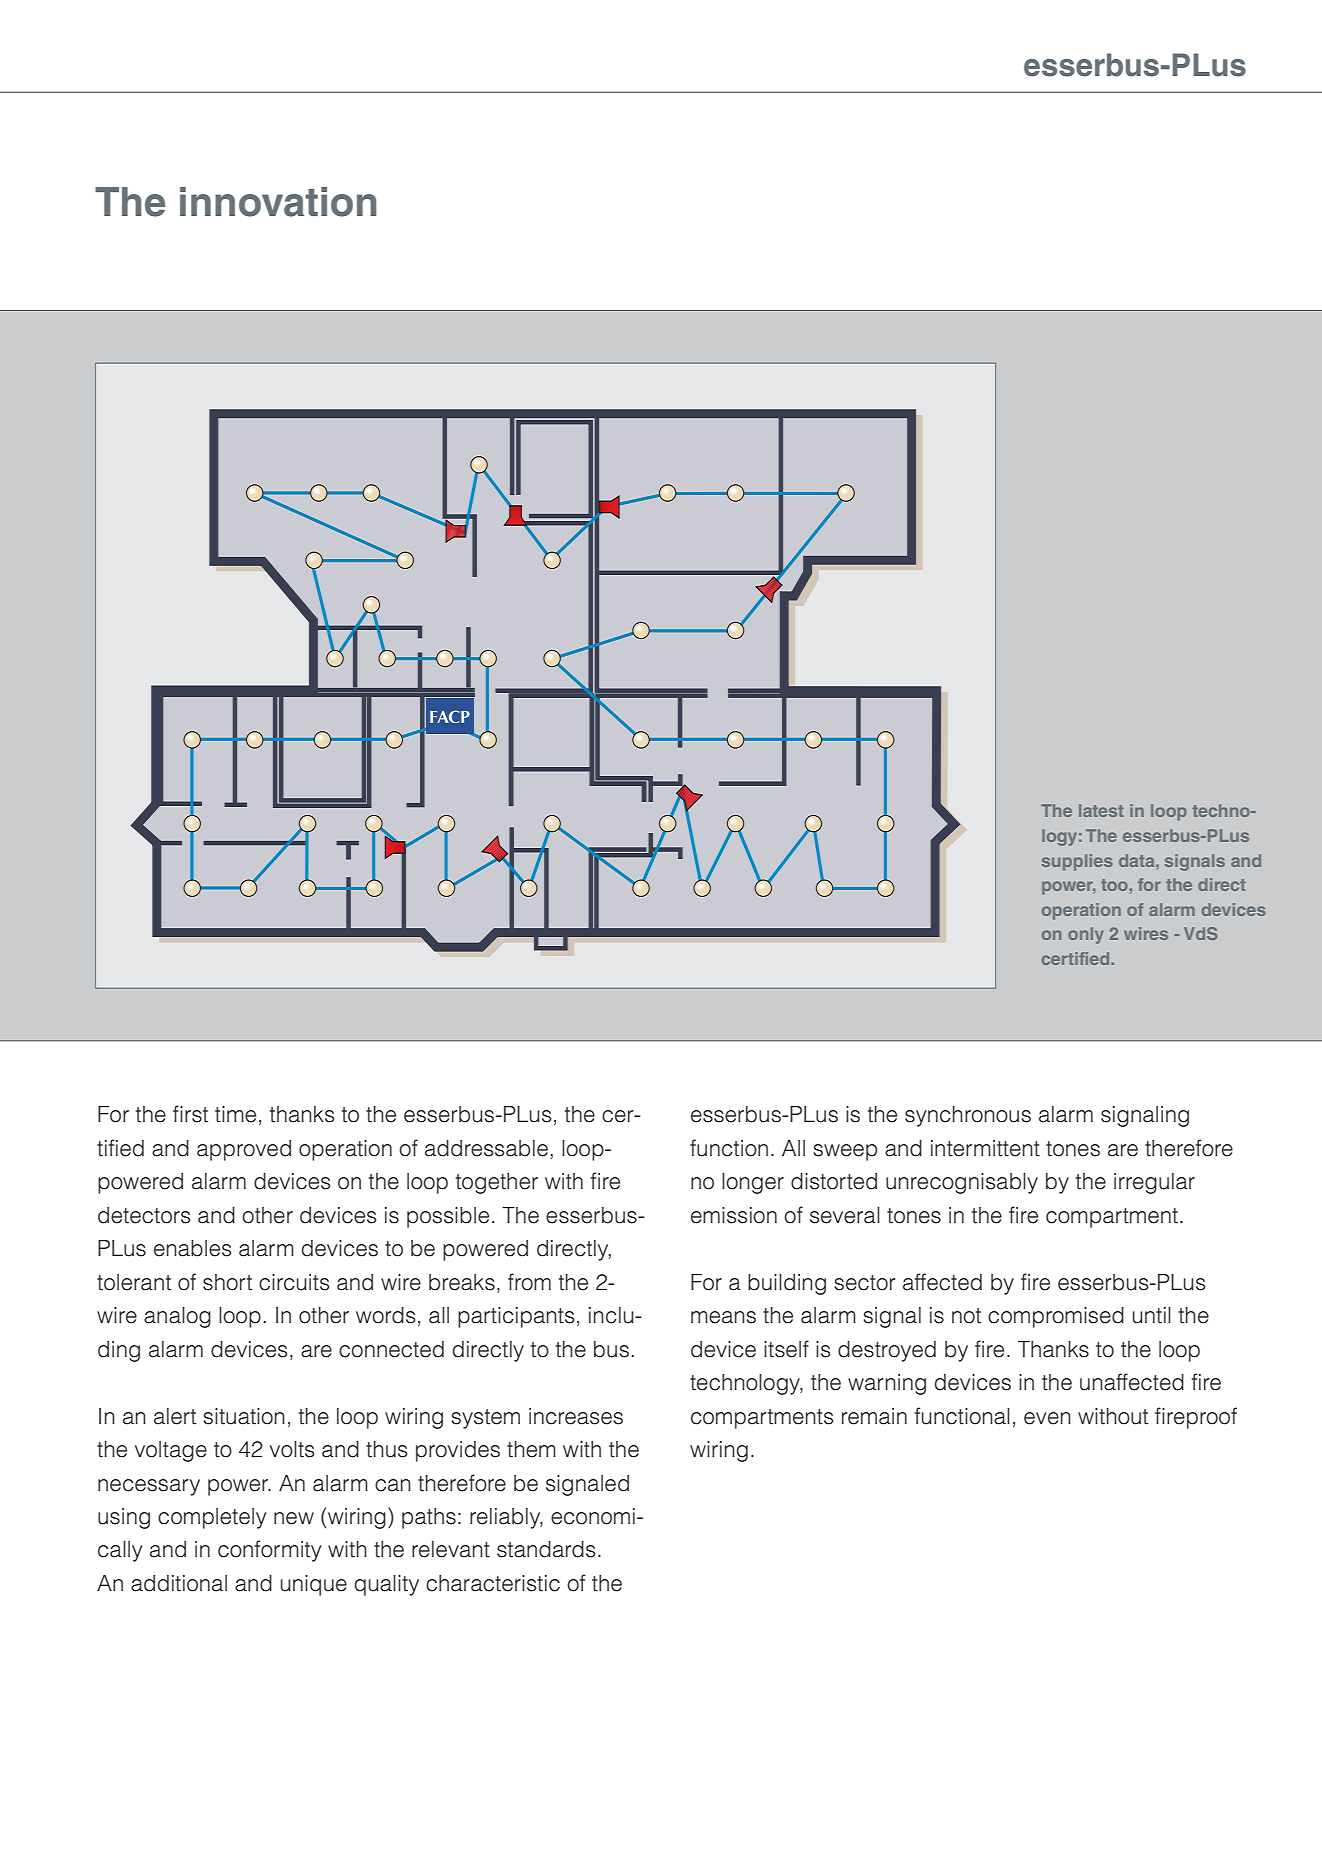  Describe the element at coordinates (486, 1148) in the page. I see `addressable` at that location.
